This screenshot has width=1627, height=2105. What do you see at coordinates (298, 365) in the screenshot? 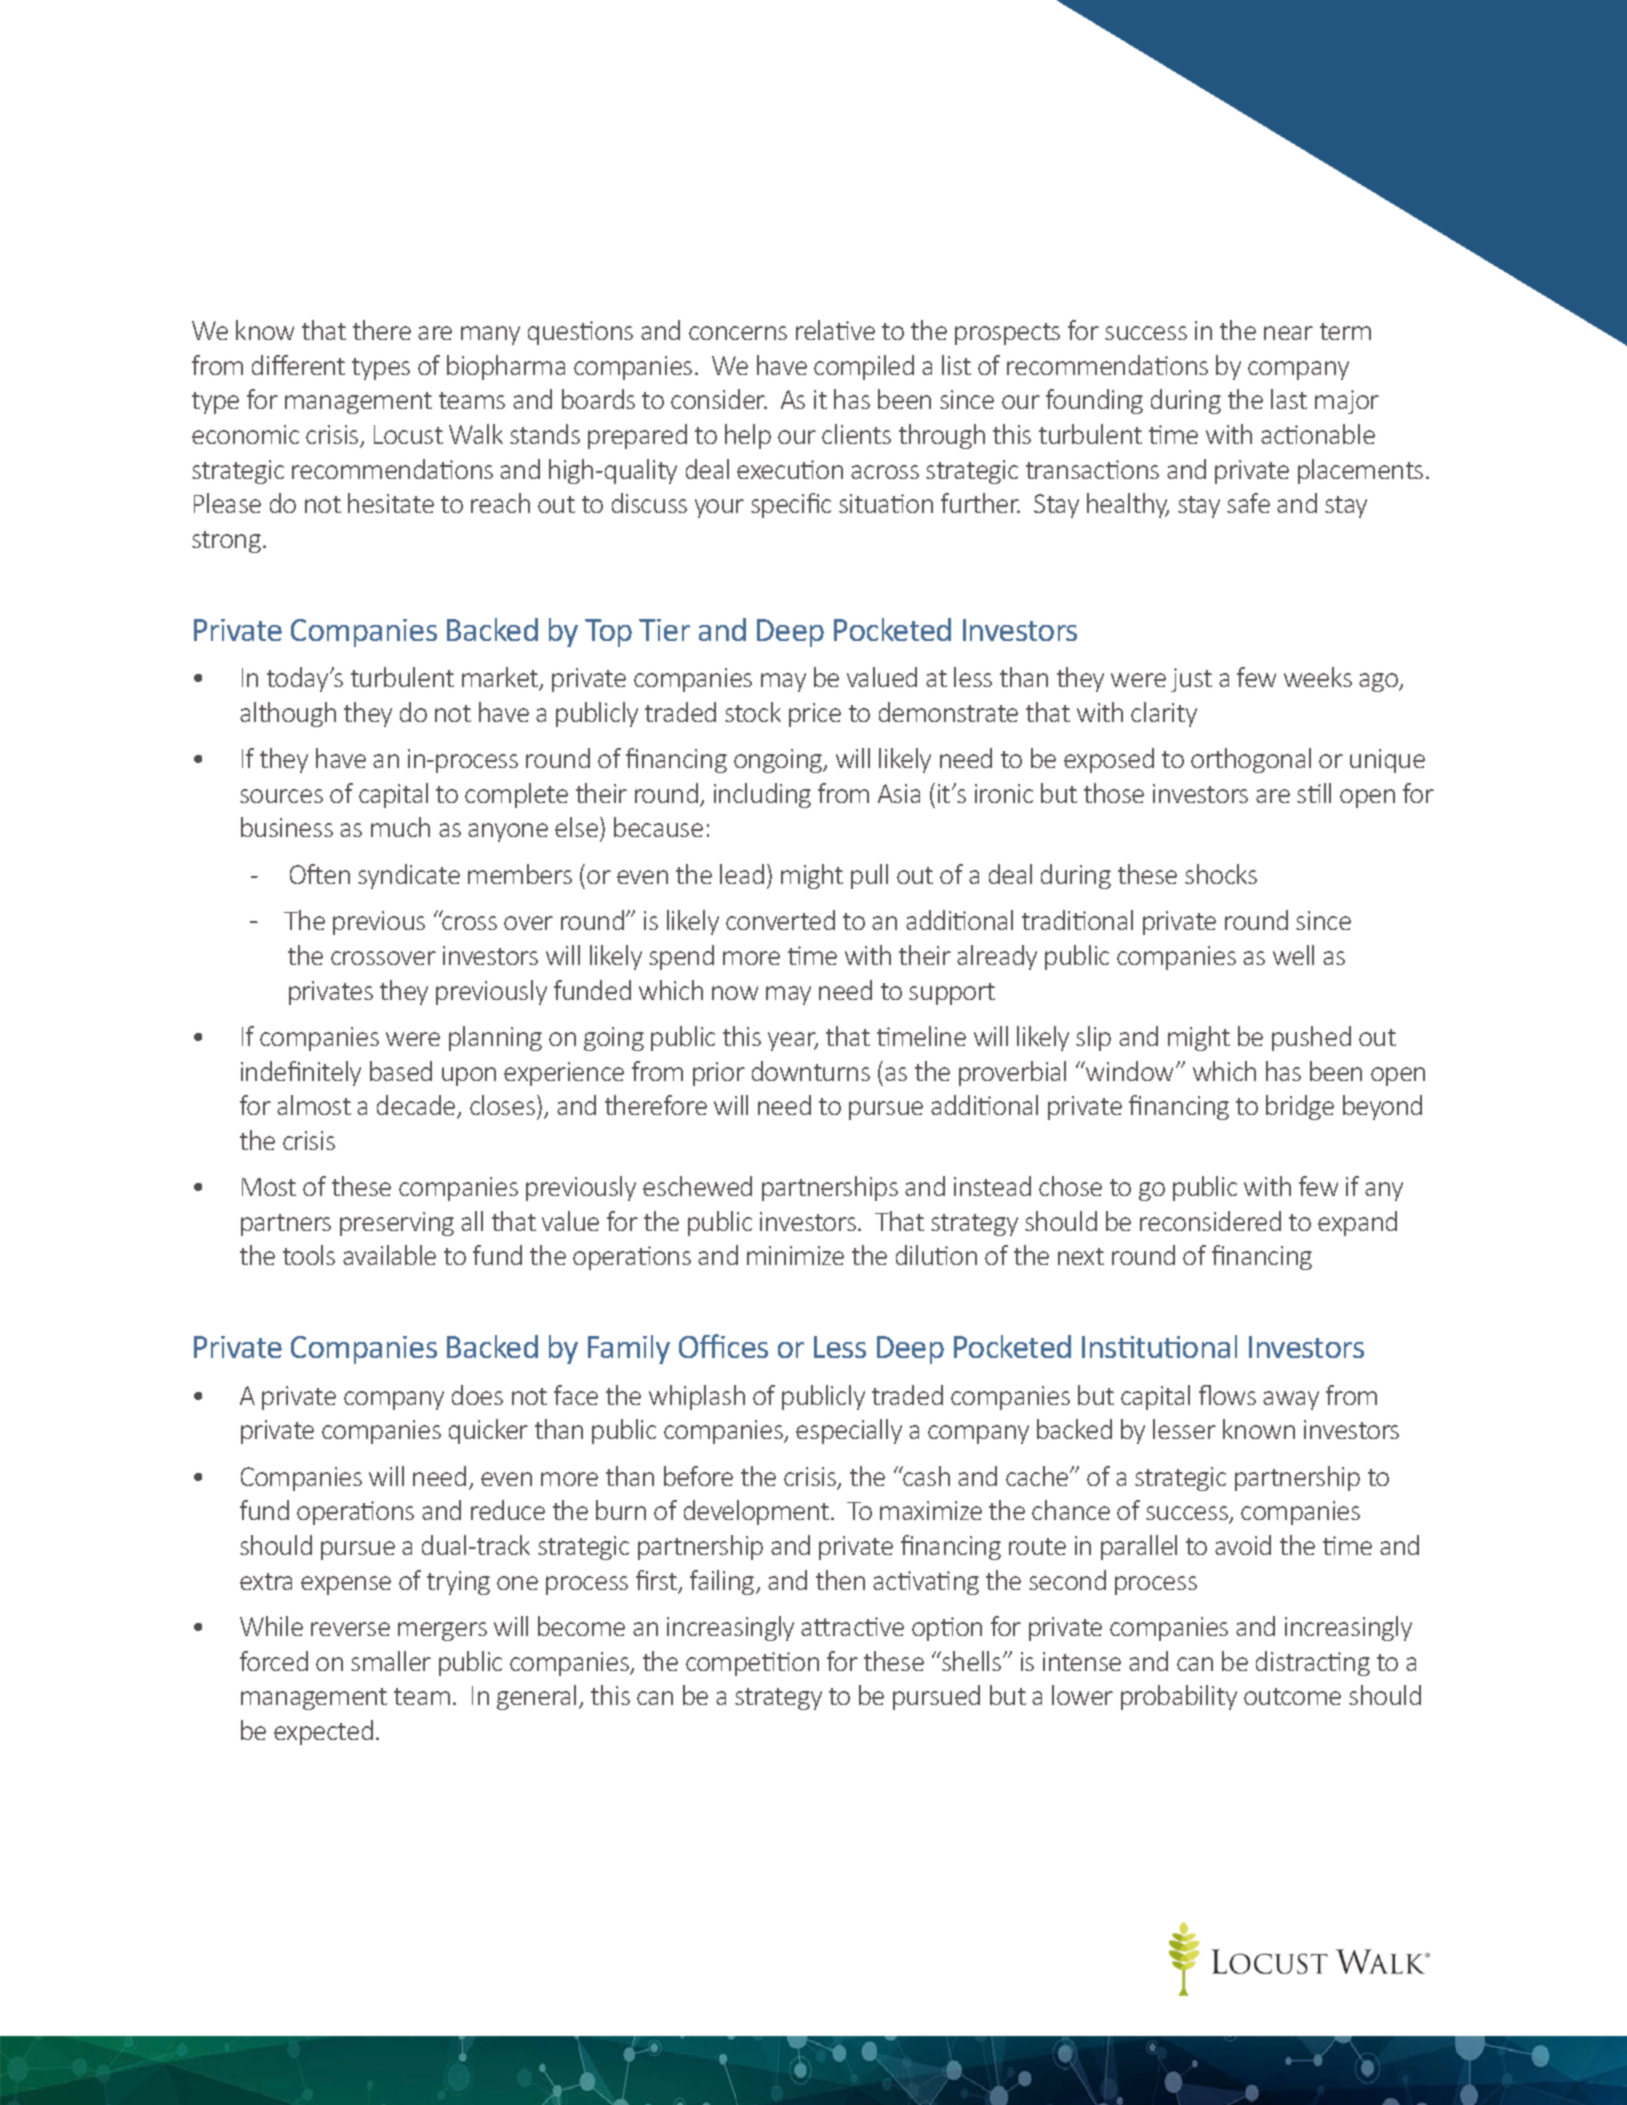
I see `different` at bounding box center [298, 365].
